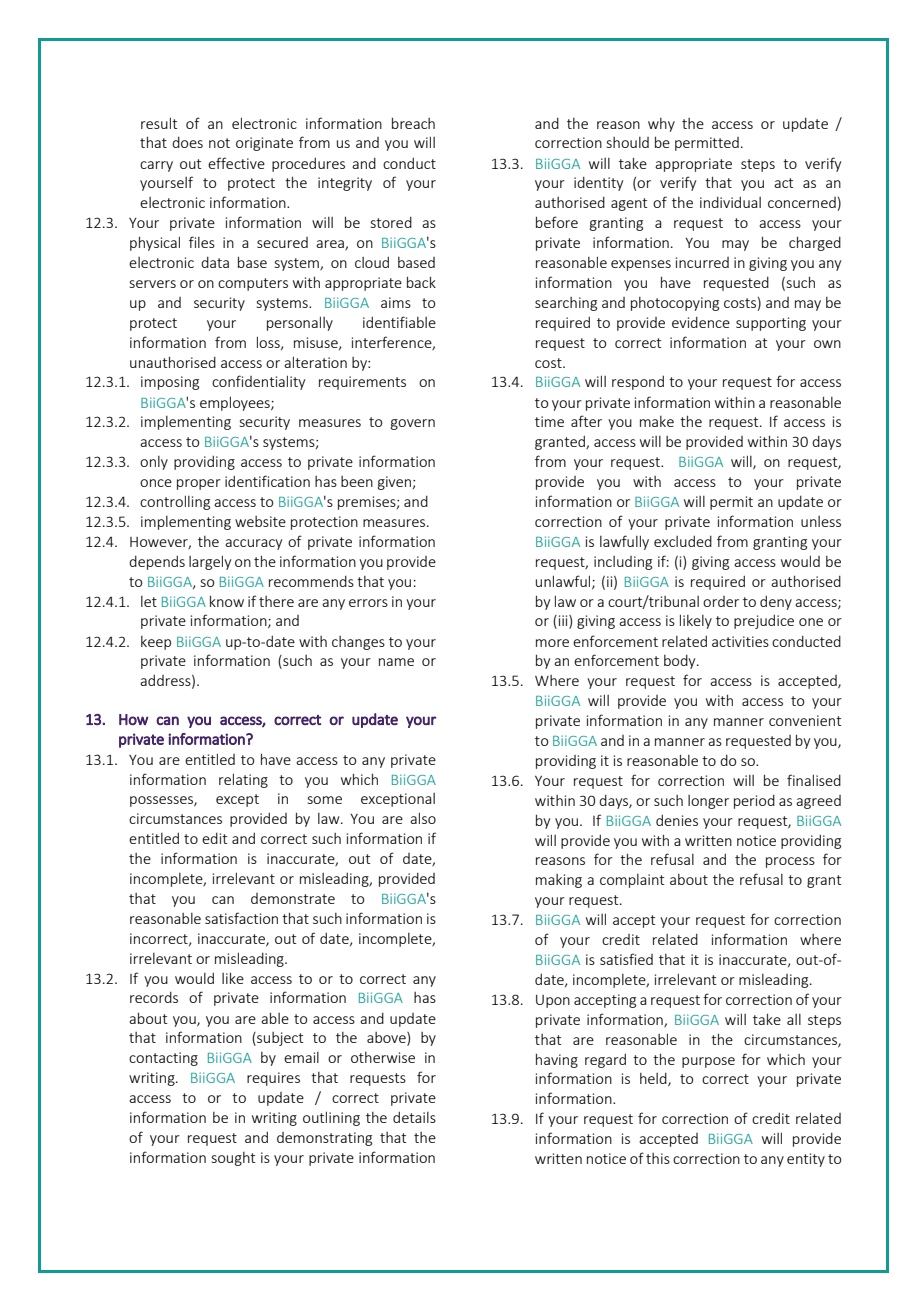 The width and height of the page is (924, 1308). I want to click on relating, so click(243, 780).
